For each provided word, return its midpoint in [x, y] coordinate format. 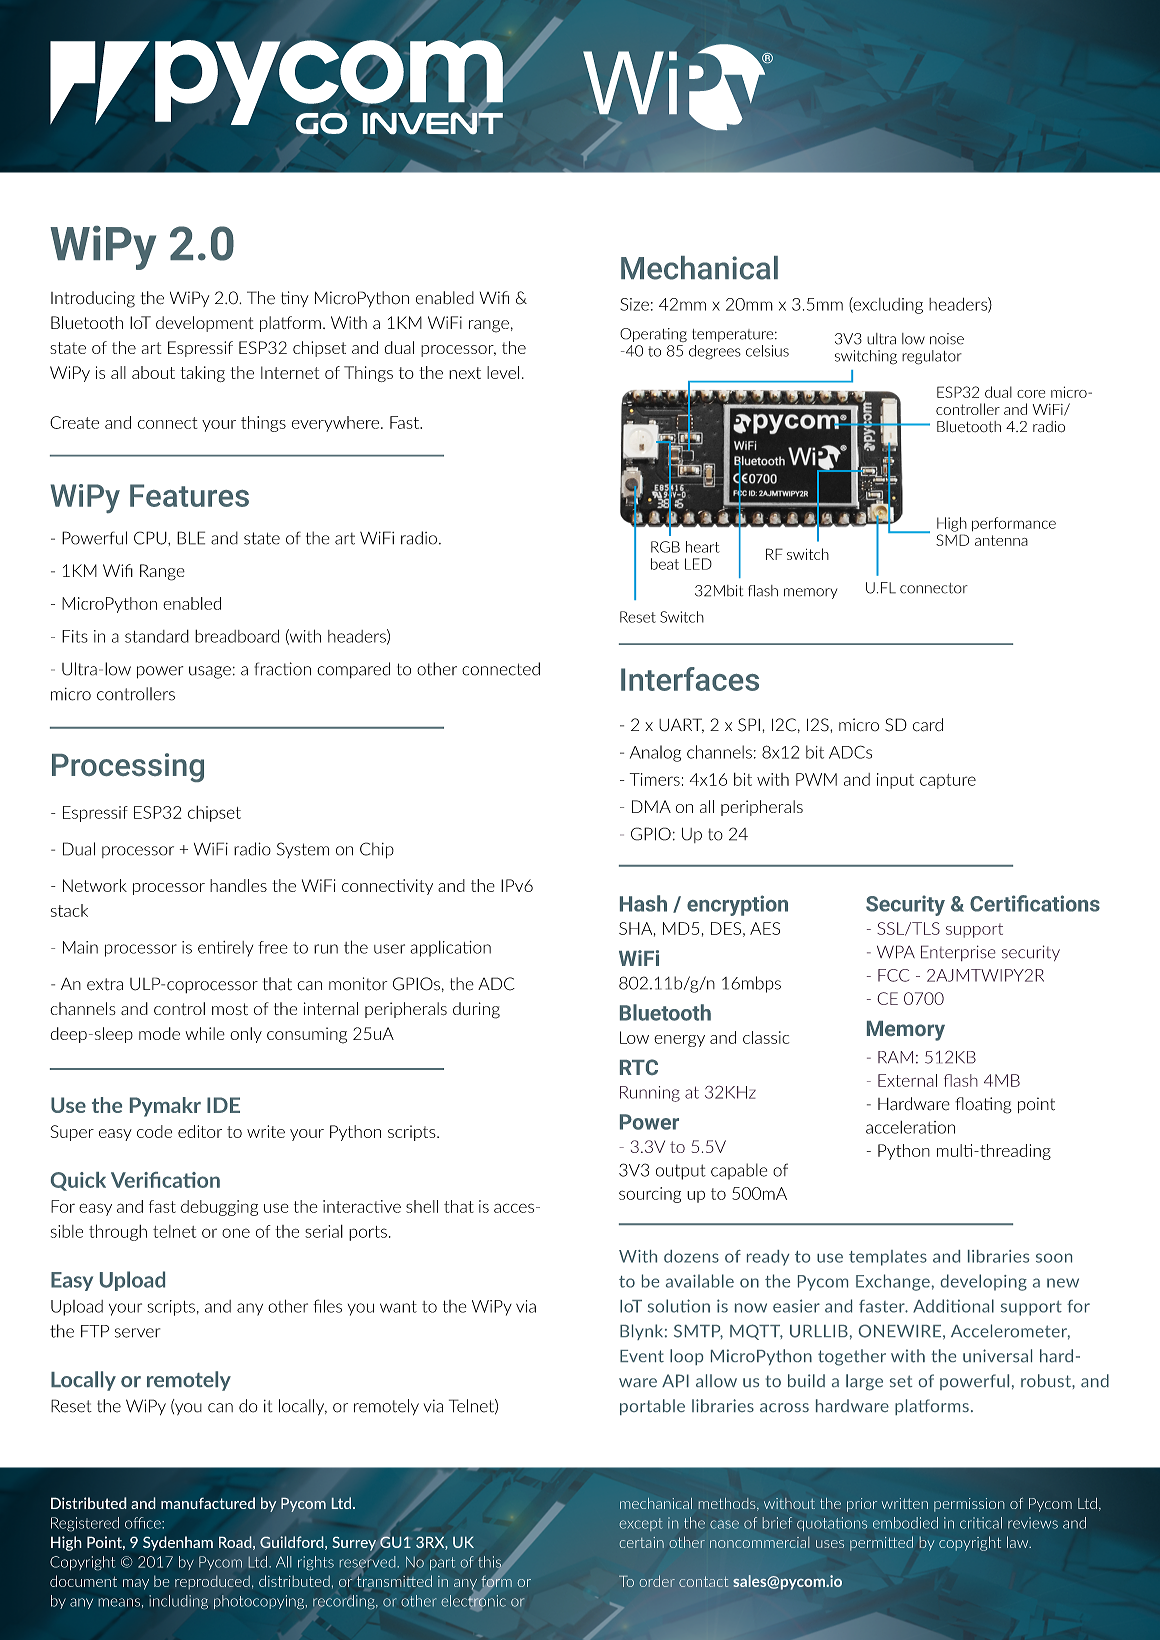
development [205, 324]
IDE [223, 1105]
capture [948, 781]
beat [665, 564]
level [503, 372]
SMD [952, 540]
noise [947, 339]
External [907, 1080]
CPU [151, 538]
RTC [639, 1067]
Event [642, 1356]
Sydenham [178, 1543]
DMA [651, 806]
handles [238, 885]
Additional [953, 1306]
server [137, 1333]
